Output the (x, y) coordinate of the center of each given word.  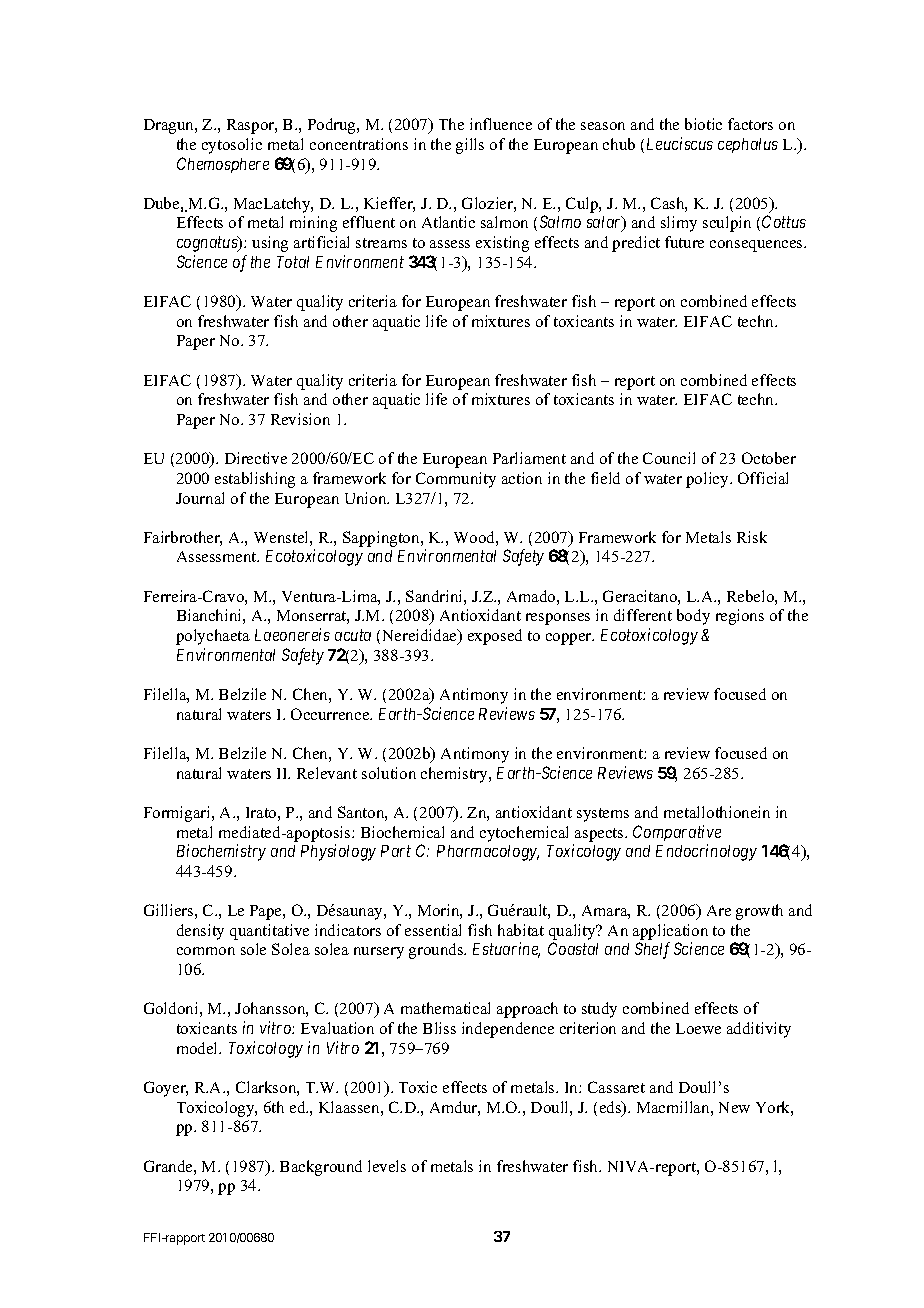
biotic (703, 124)
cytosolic (232, 146)
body (693, 617)
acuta (353, 635)
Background (321, 1168)
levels (387, 1166)
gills (470, 146)
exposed (495, 637)
